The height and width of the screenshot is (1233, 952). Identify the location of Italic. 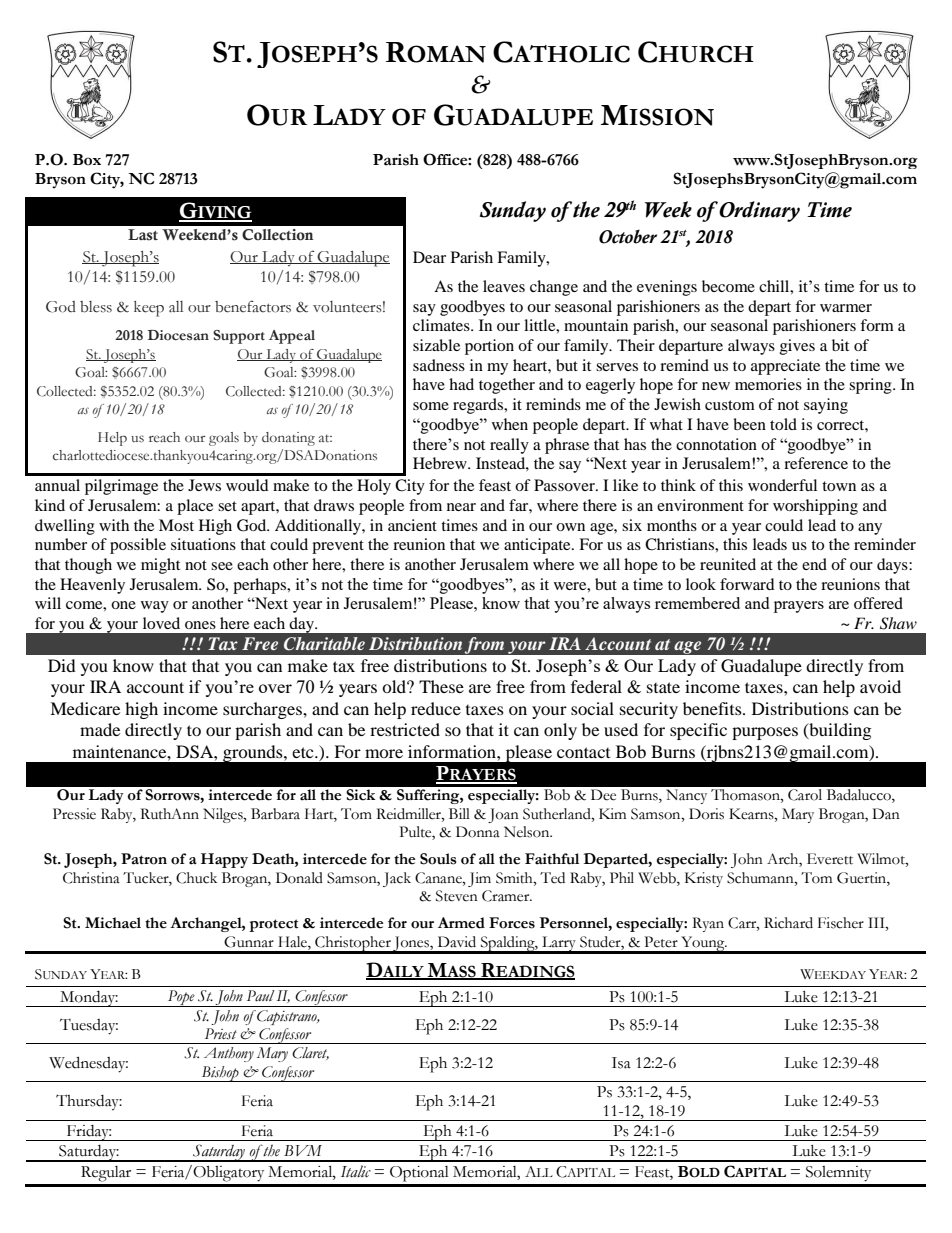
(356, 1171).
